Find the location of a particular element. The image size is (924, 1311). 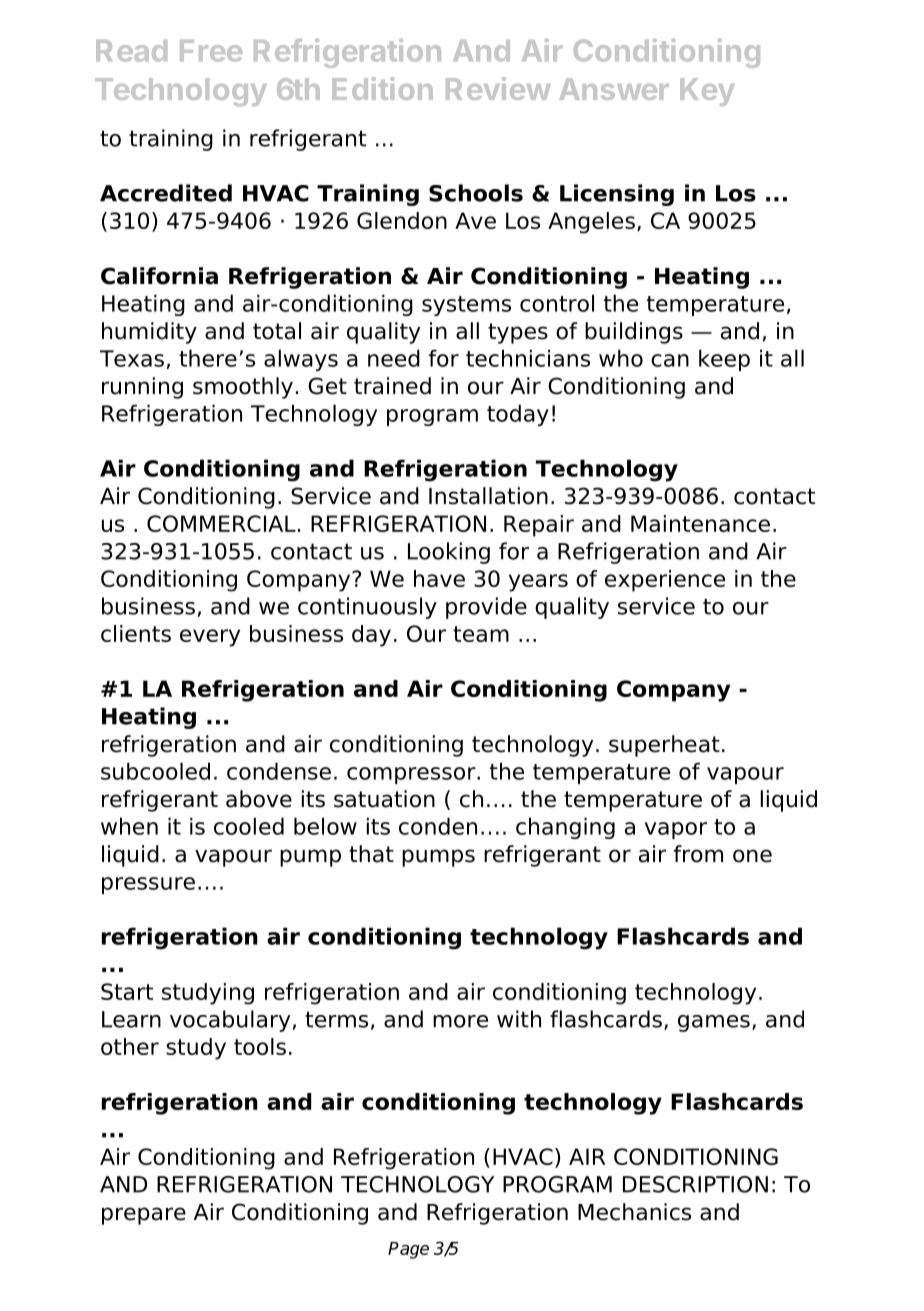

Key is located at coordinates (707, 92).
